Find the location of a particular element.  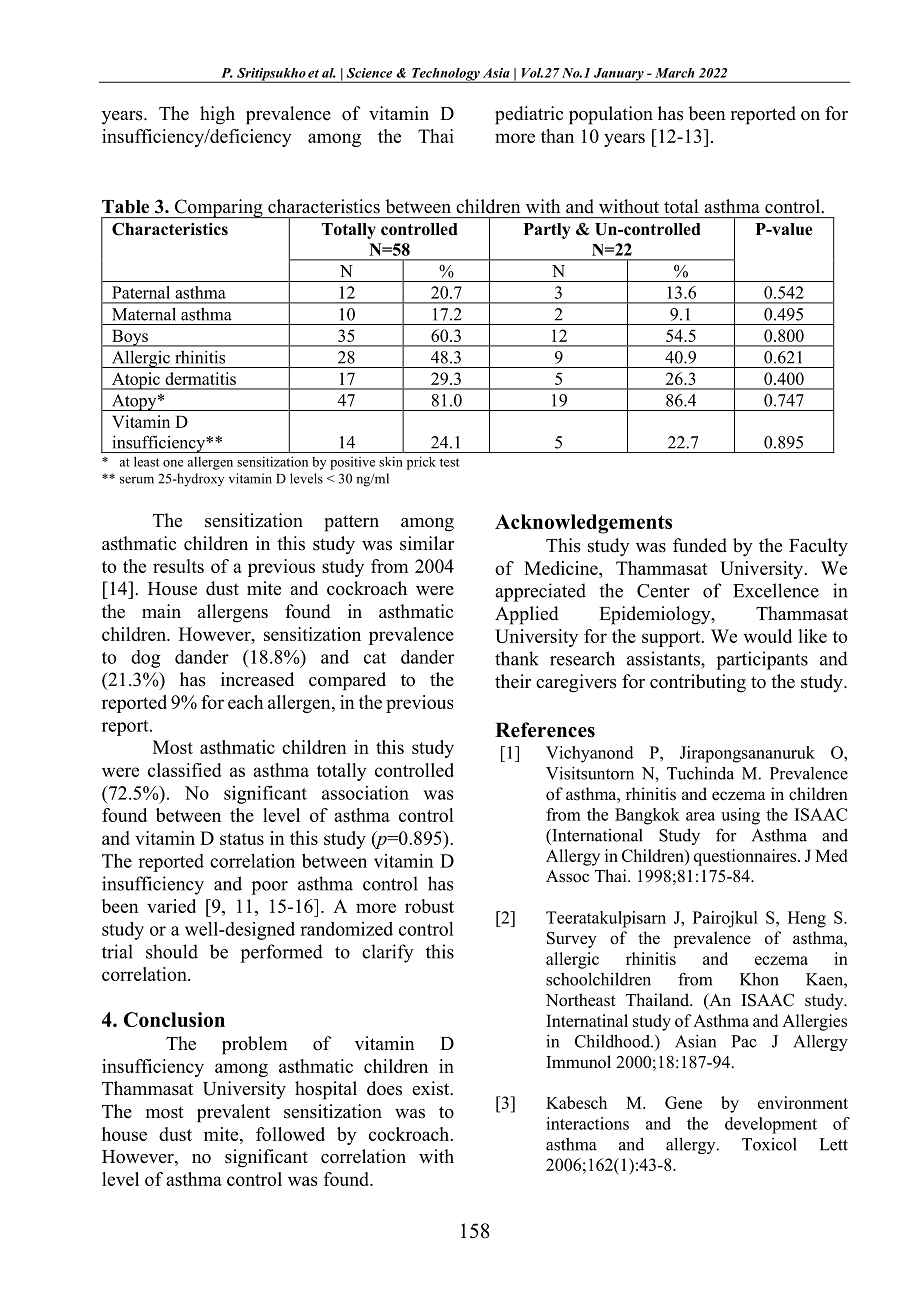

exist is located at coordinates (432, 1088).
